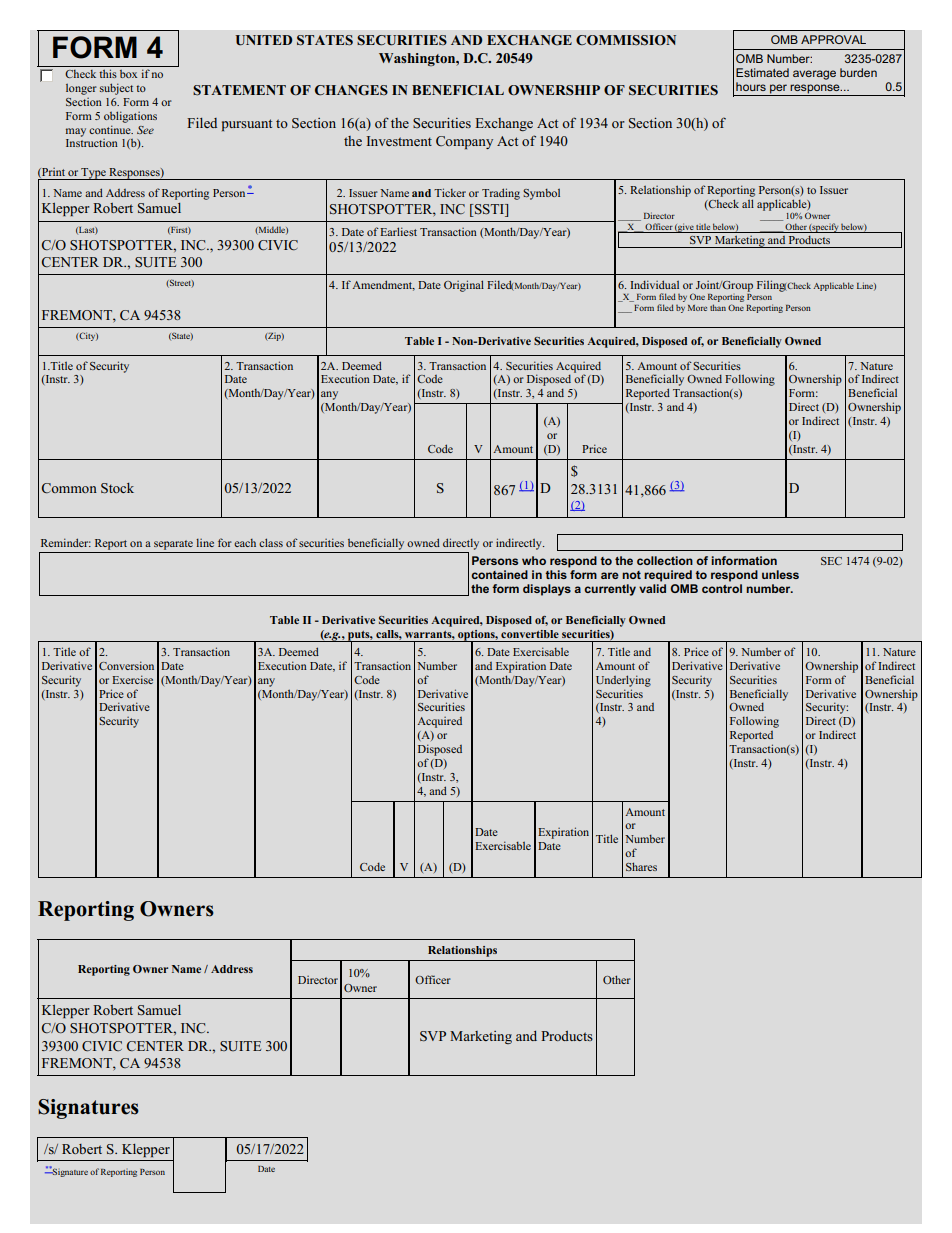 Image resolution: width=952 pixels, height=1233 pixels. What do you see at coordinates (128, 74) in the screenshot?
I see `box` at bounding box center [128, 74].
